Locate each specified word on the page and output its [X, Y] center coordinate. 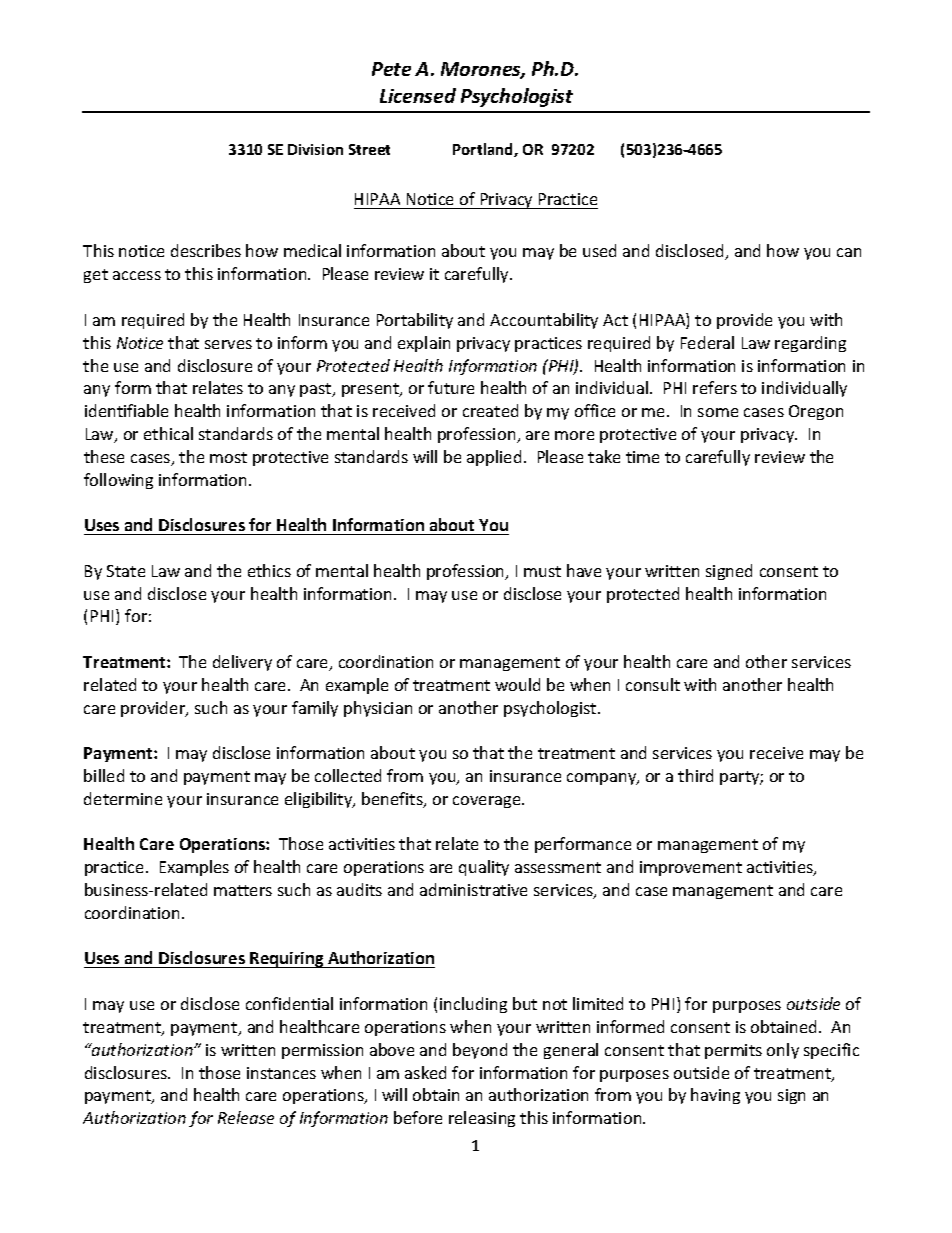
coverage [488, 802]
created [490, 410]
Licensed [418, 95]
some [718, 412]
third [695, 775]
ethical [168, 433]
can [849, 252]
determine [123, 798]
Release [246, 1117]
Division [315, 149]
